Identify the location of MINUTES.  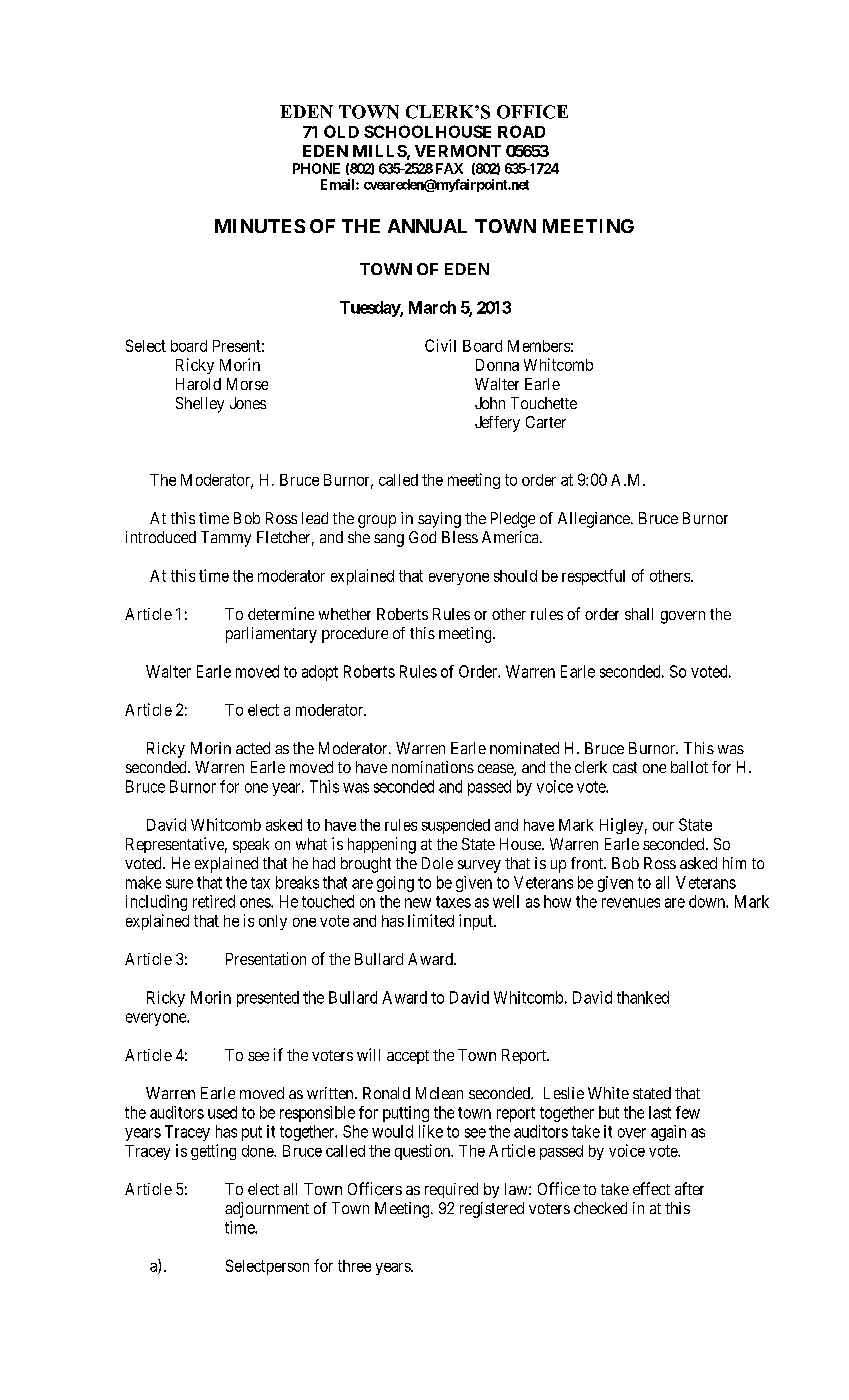
(260, 226).
